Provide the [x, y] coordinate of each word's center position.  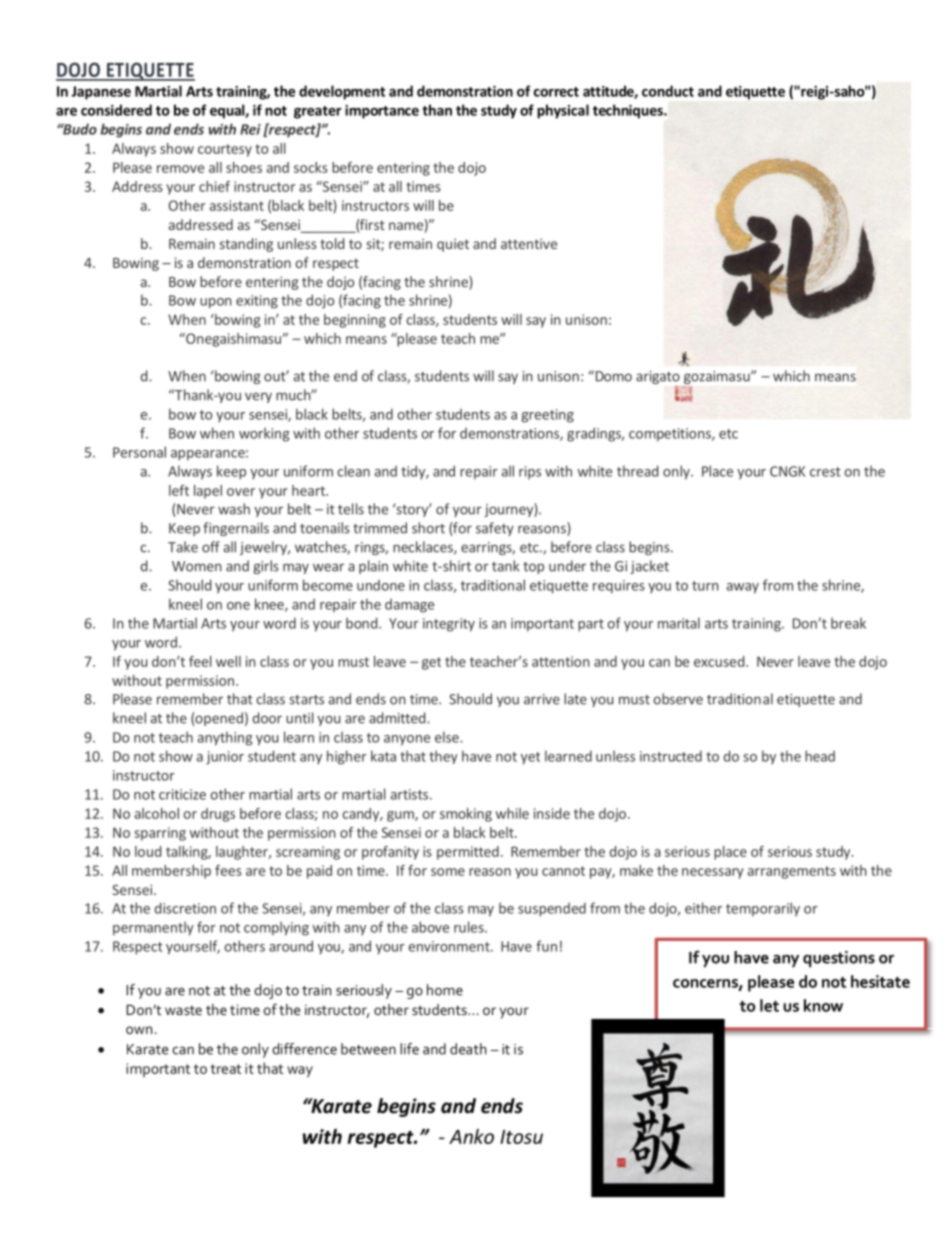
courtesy [225, 150]
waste [183, 1010]
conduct [668, 91]
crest [825, 472]
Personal [139, 452]
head [820, 756]
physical [563, 111]
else [448, 737]
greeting [547, 416]
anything [225, 738]
